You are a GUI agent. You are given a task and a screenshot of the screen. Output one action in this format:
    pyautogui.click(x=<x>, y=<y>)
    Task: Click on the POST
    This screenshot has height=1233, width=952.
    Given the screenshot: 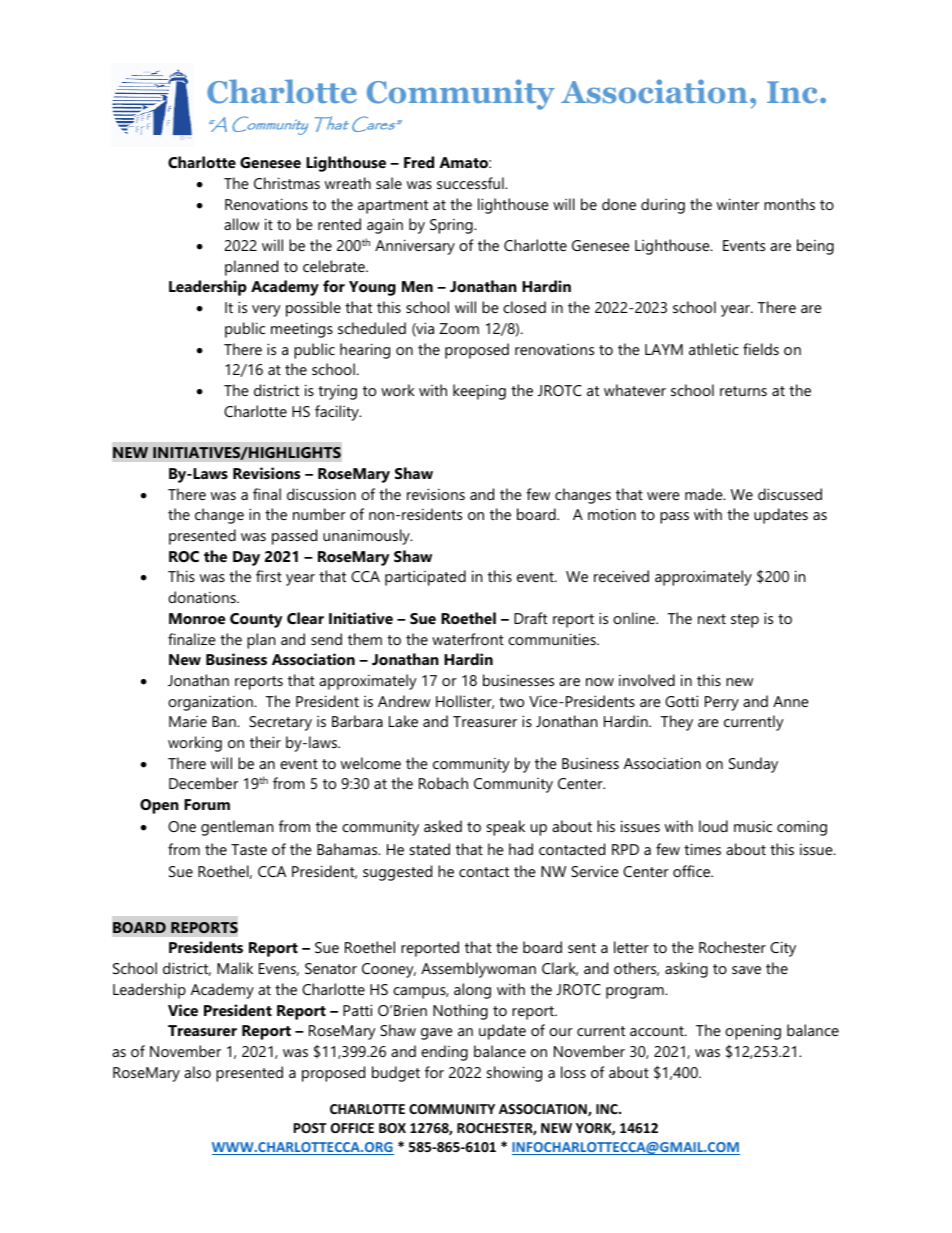 What is the action you would take?
    pyautogui.click(x=310, y=1128)
